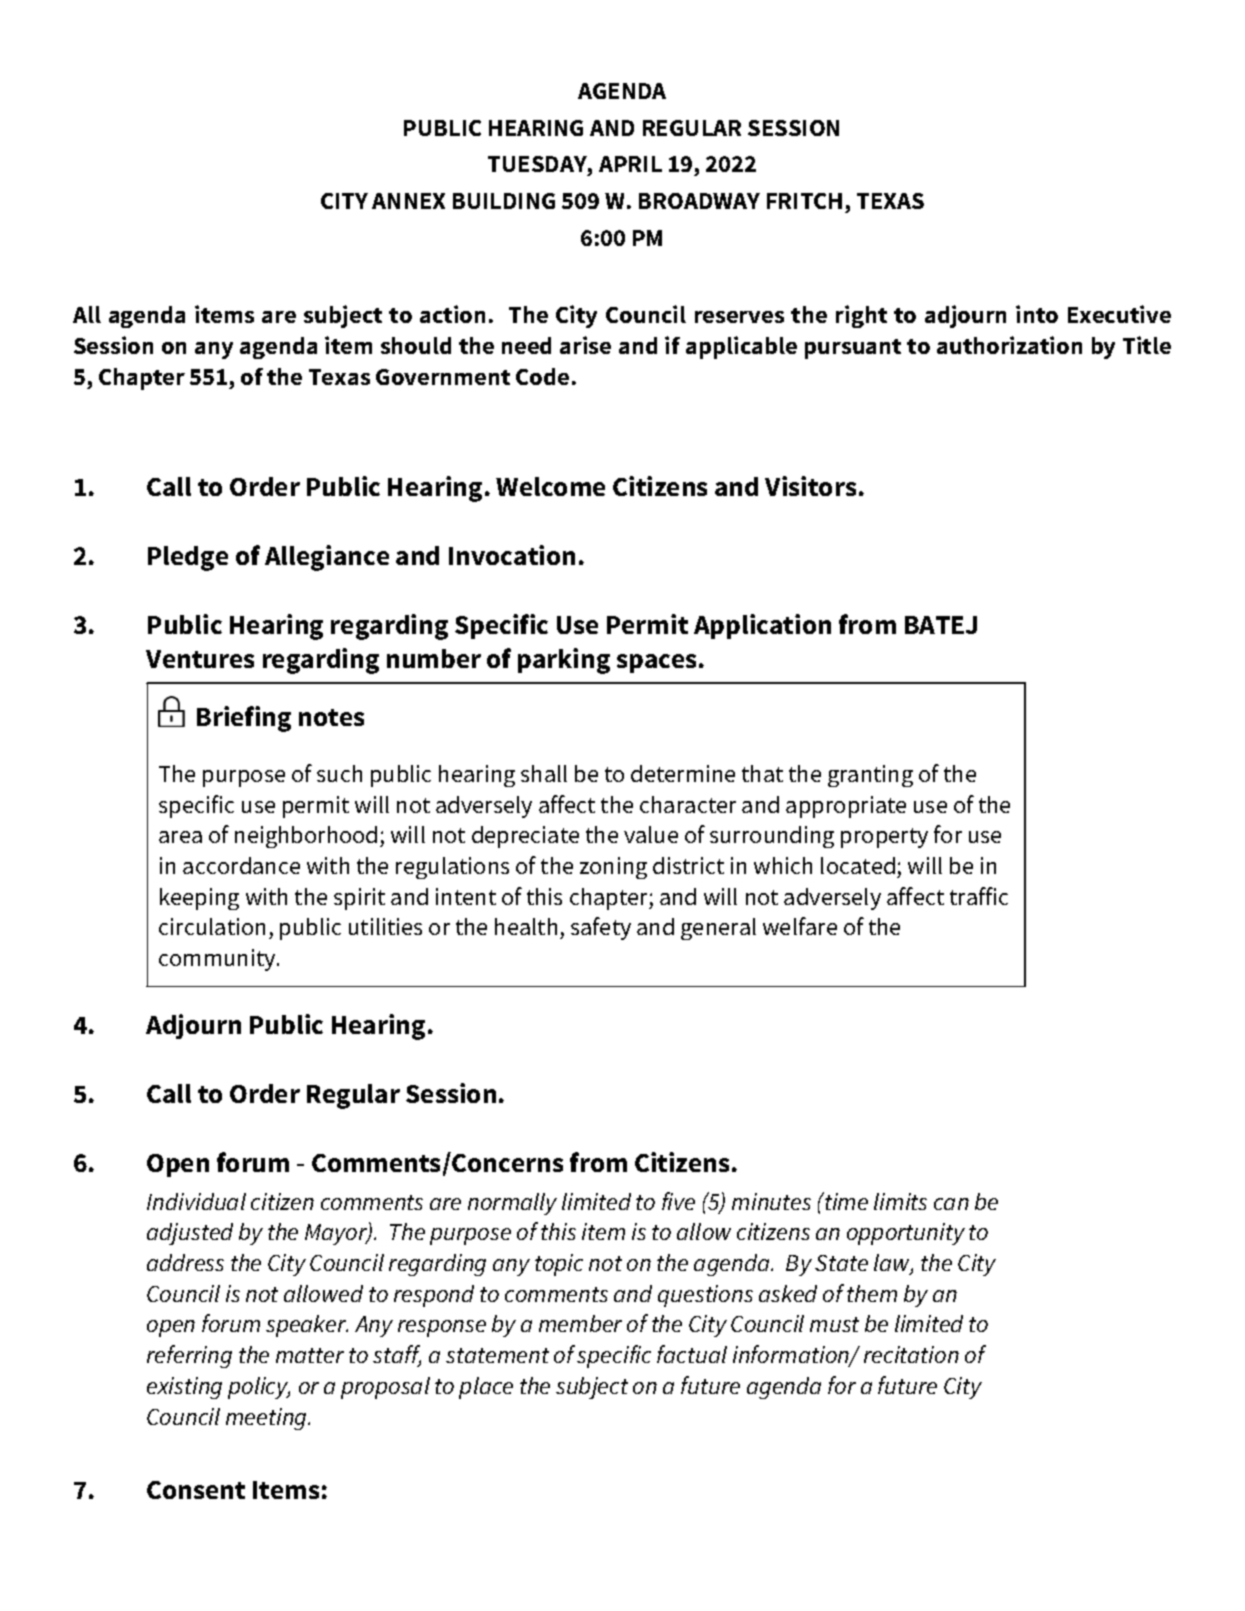 Image resolution: width=1245 pixels, height=1611 pixels. Describe the element at coordinates (408, 201) in the page. I see `ANNEX` at that location.
